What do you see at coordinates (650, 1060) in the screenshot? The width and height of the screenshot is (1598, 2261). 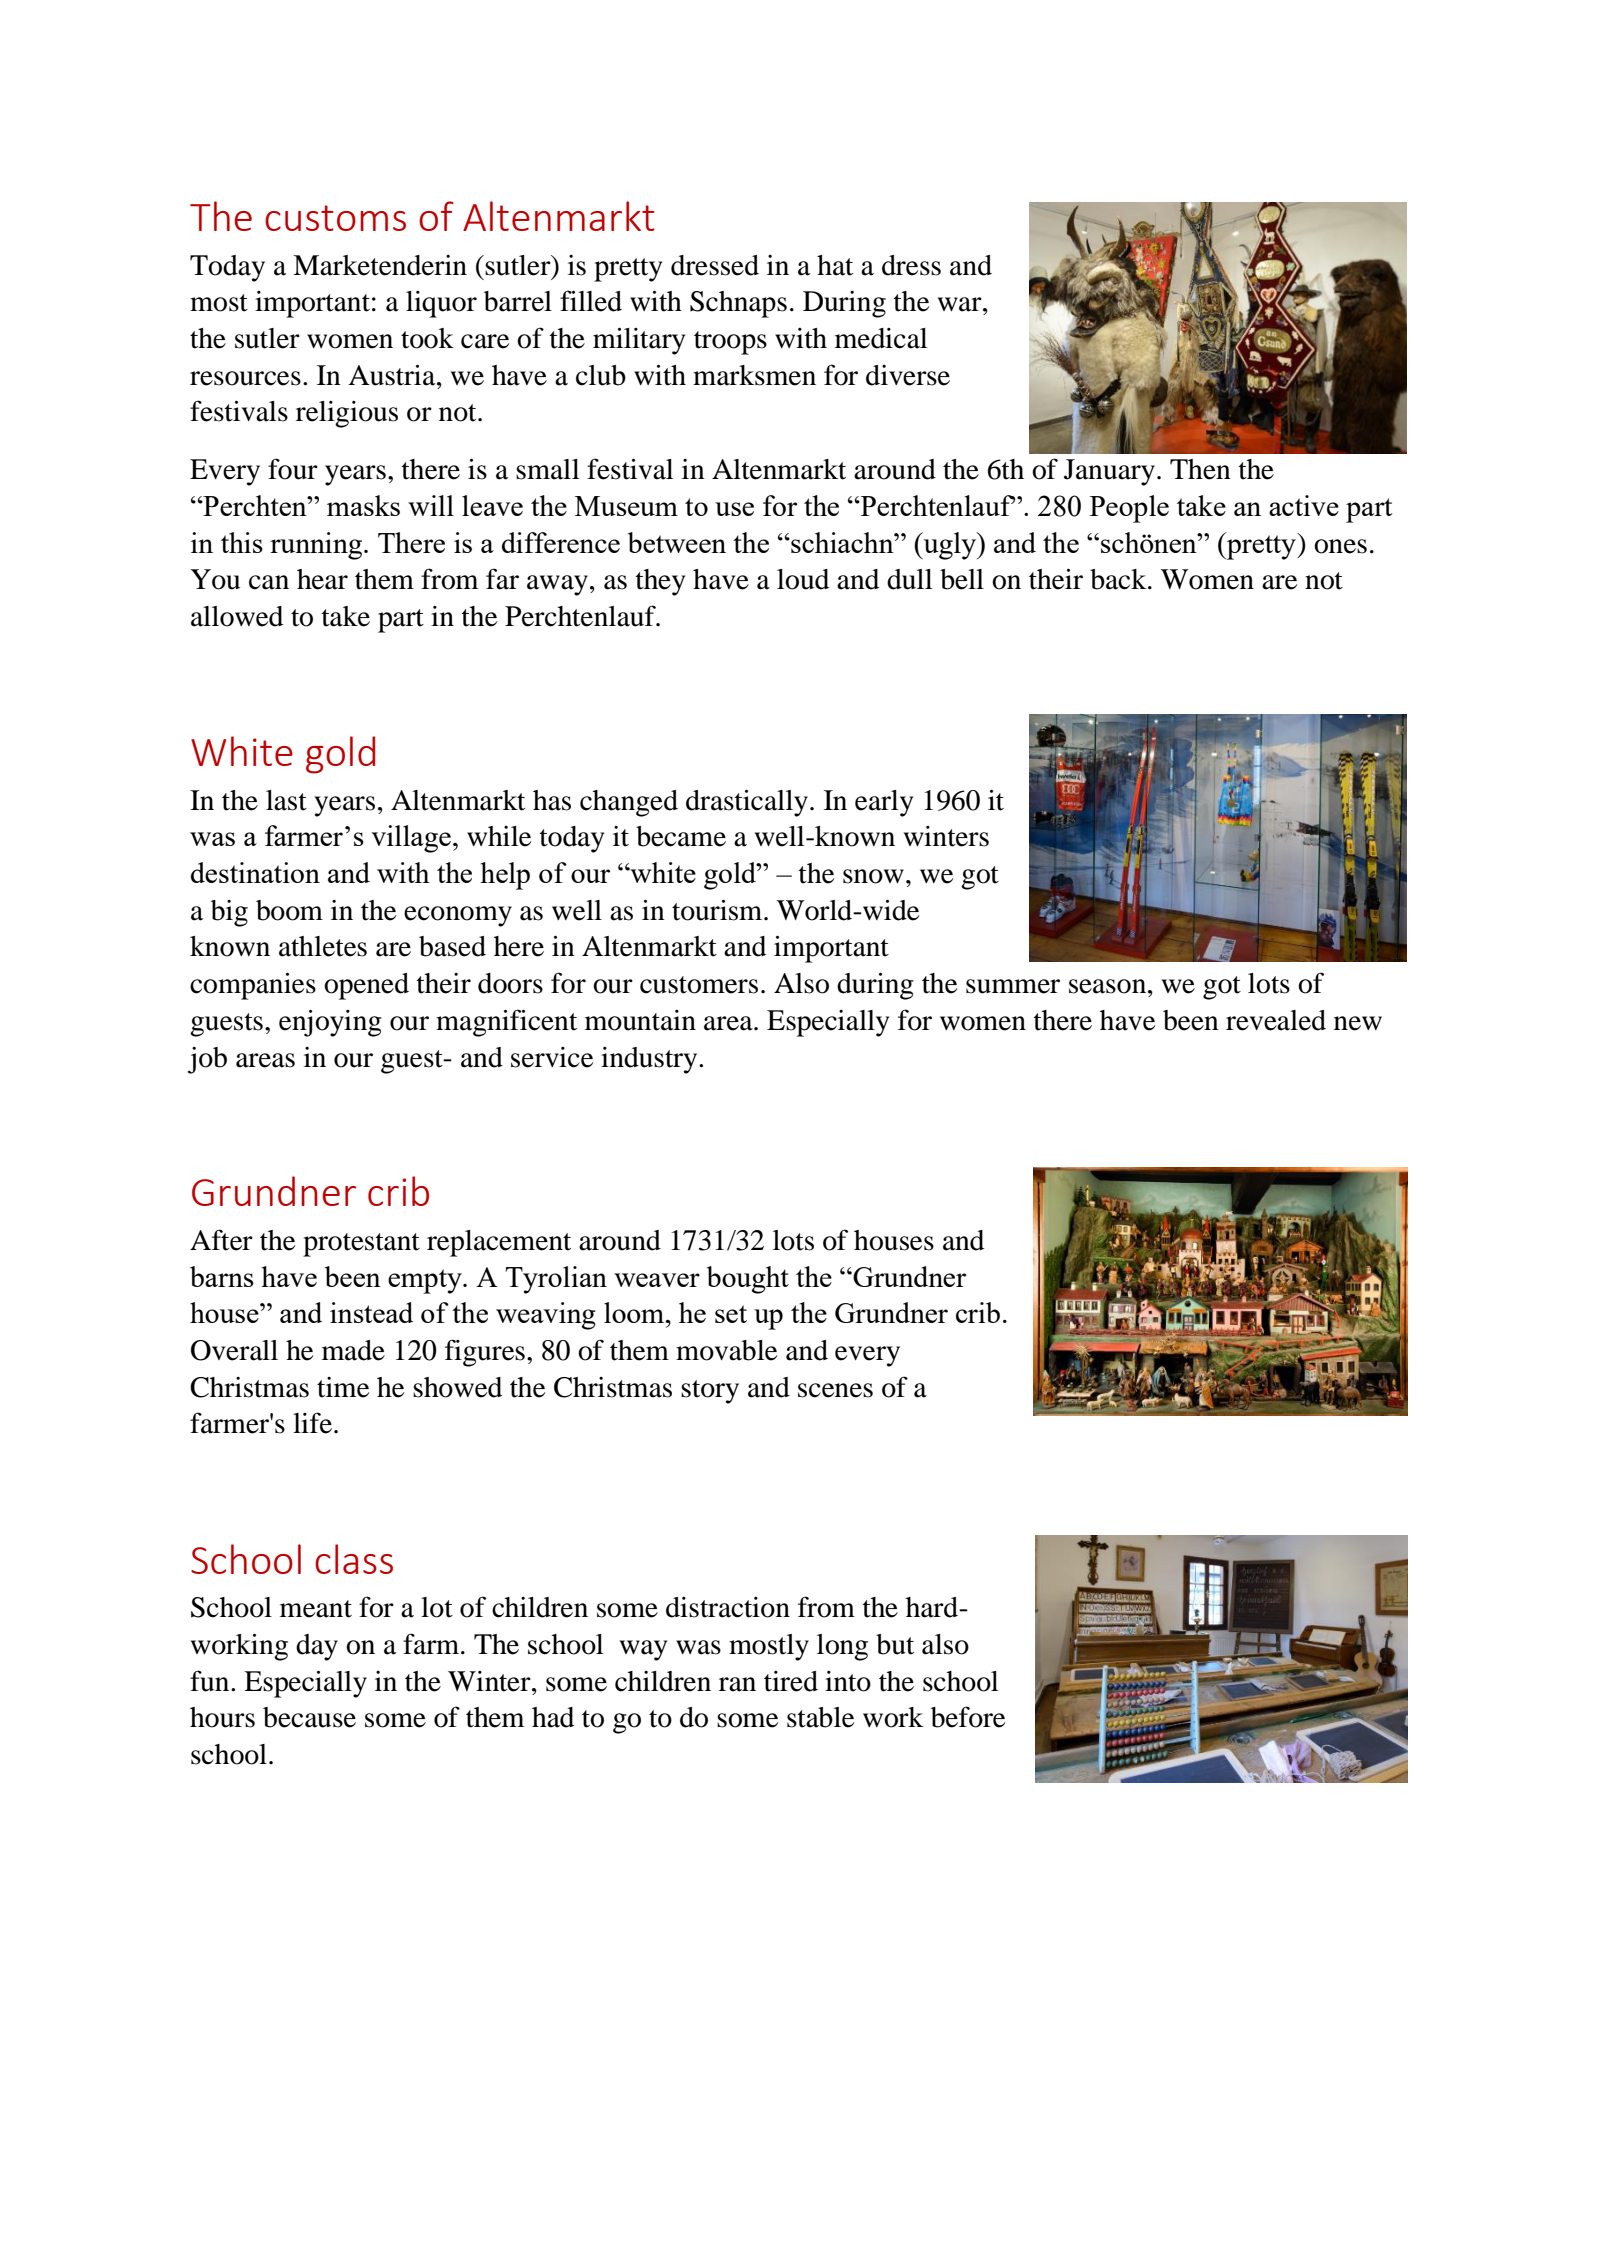 I see `industry` at bounding box center [650, 1060].
